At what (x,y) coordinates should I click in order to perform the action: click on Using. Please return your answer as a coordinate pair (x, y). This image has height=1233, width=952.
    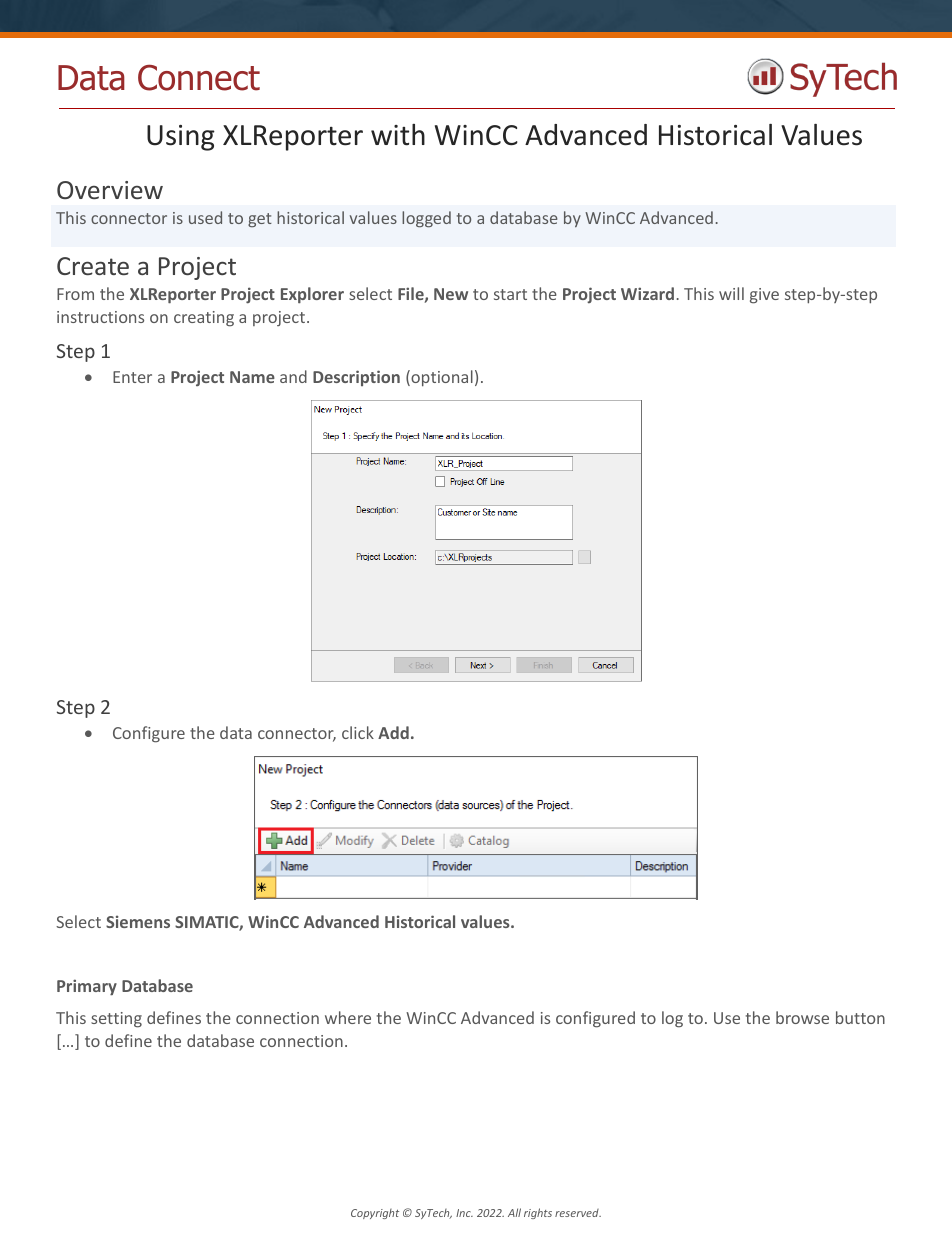
    Looking at the image, I should click on (181, 138).
